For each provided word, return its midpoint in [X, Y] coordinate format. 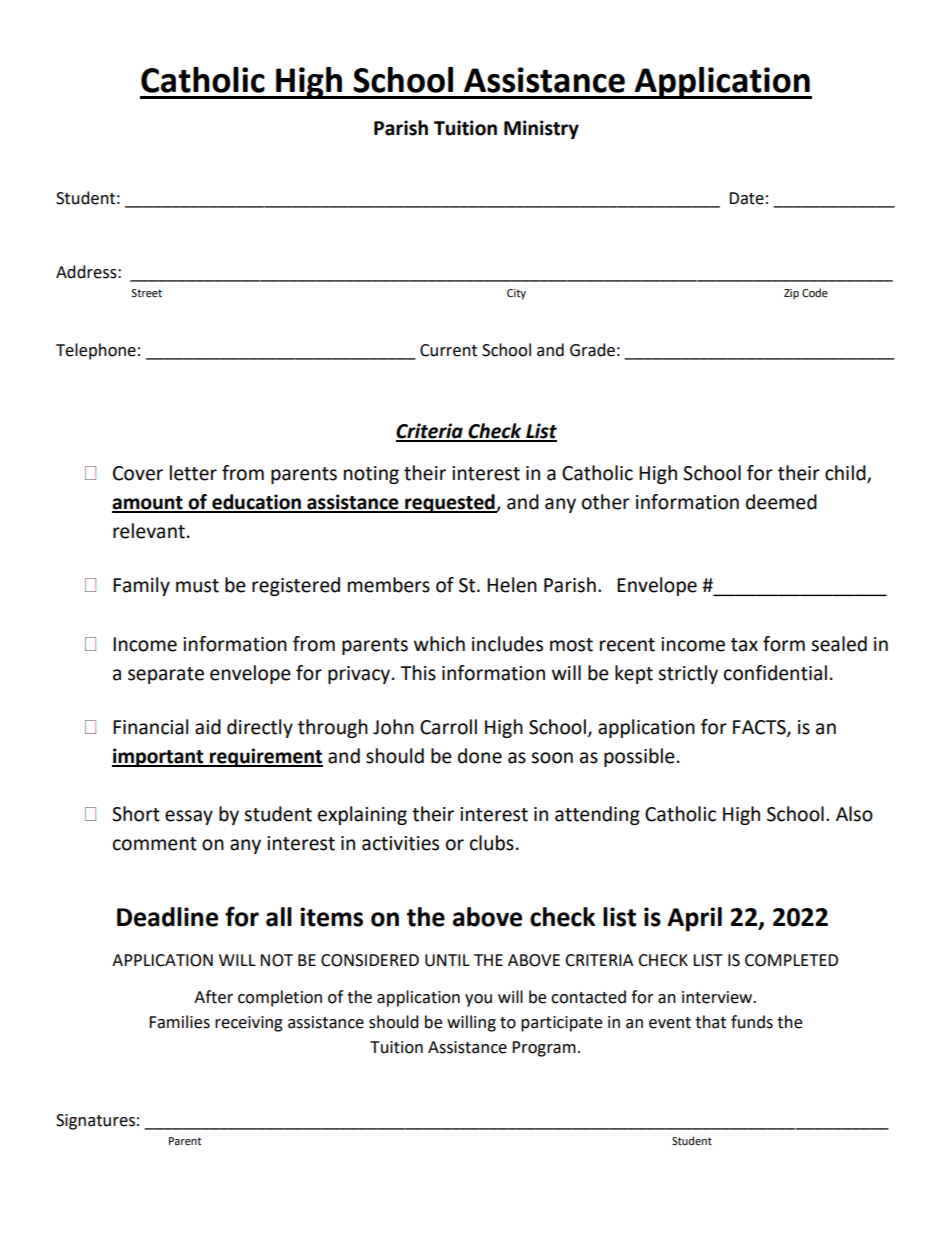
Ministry [541, 129]
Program [544, 1049]
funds [752, 1022]
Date [746, 198]
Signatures [95, 1122]
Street [146, 293]
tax [744, 645]
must [197, 586]
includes [507, 644]
